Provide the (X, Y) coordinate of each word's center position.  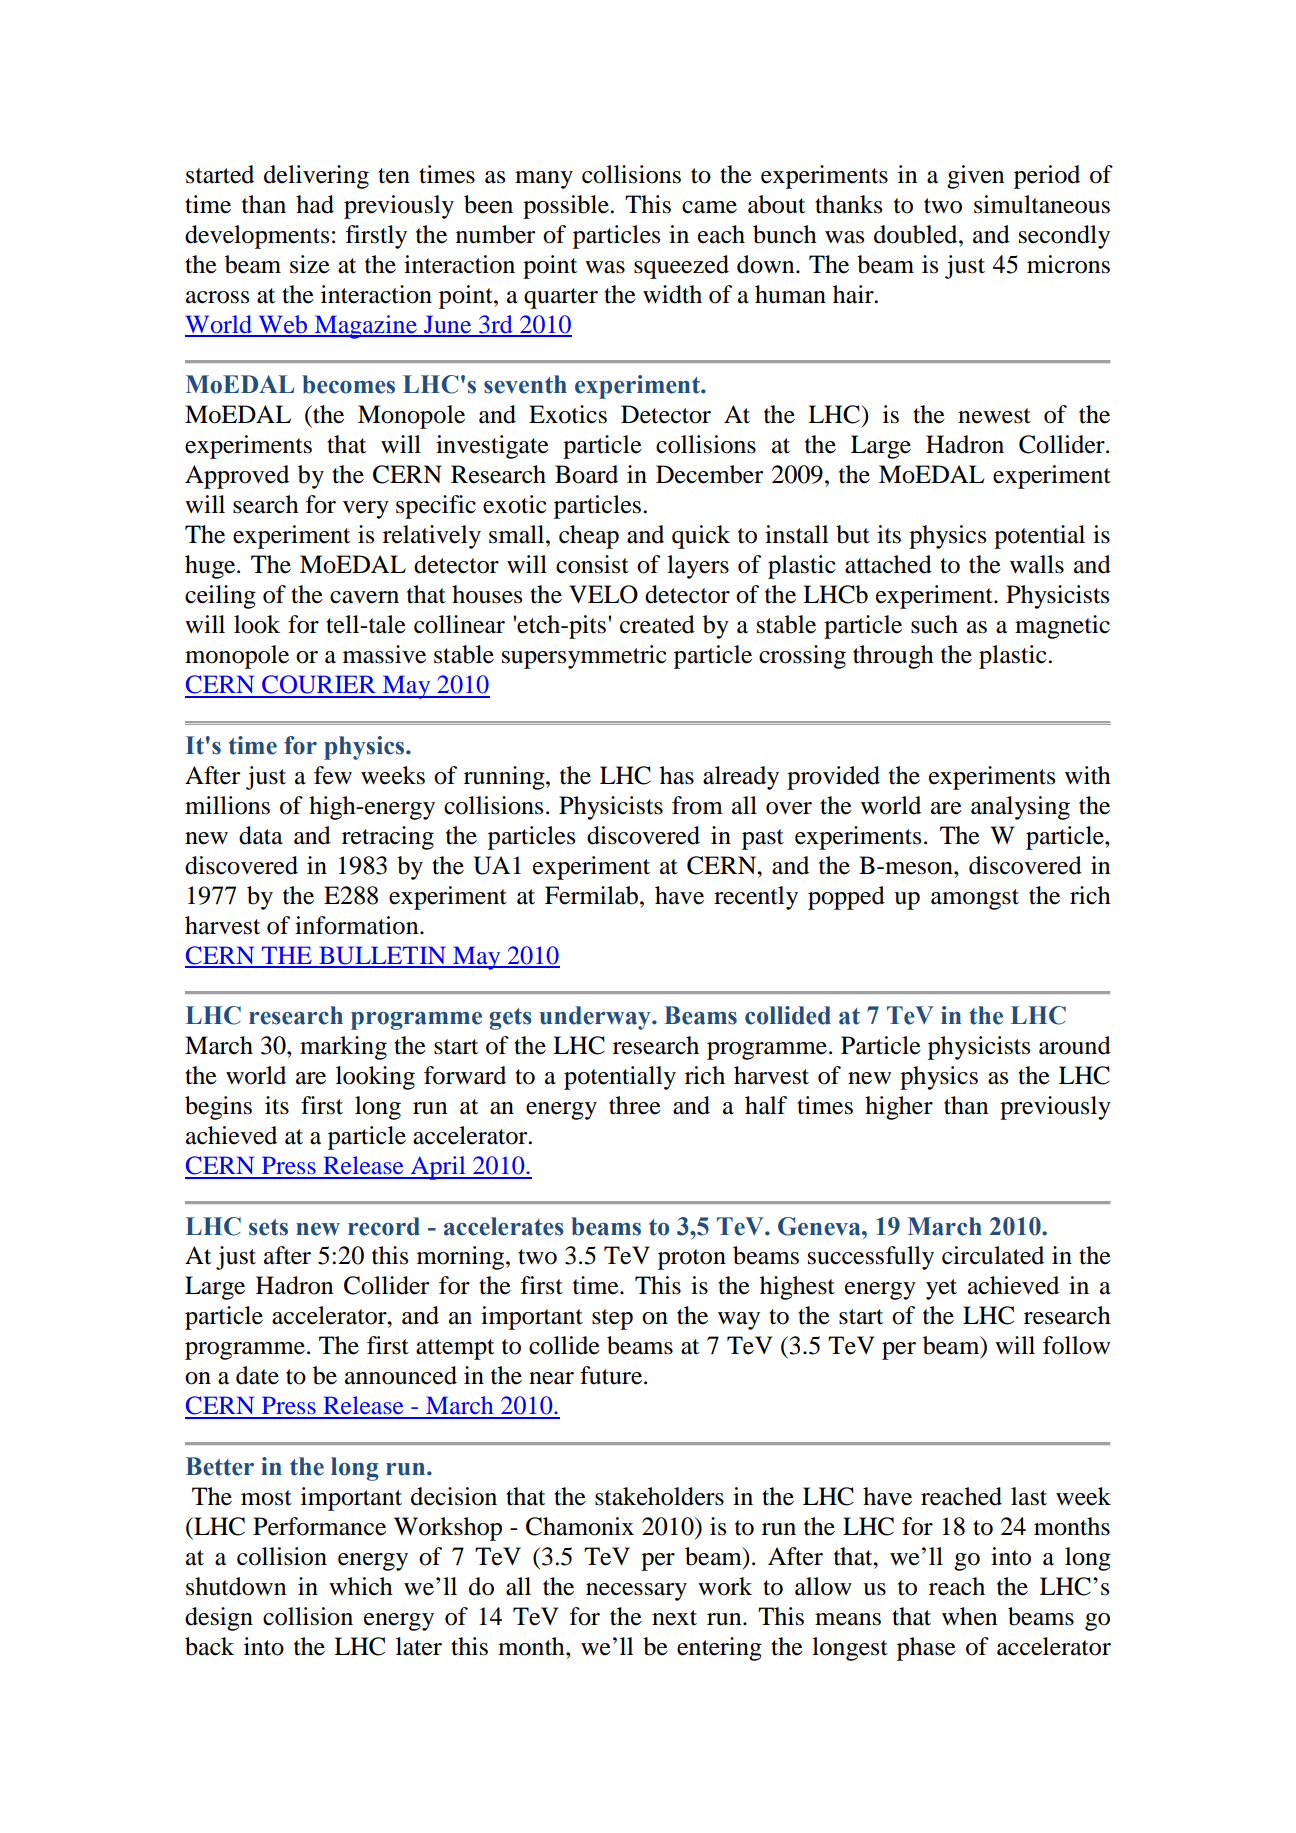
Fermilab (593, 895)
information (358, 925)
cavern (364, 597)
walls (1037, 564)
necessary (636, 1592)
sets (268, 1227)
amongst (975, 899)
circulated (993, 1255)
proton (692, 1259)
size (310, 264)
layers (698, 567)
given (975, 177)
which (361, 1586)
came (709, 207)
